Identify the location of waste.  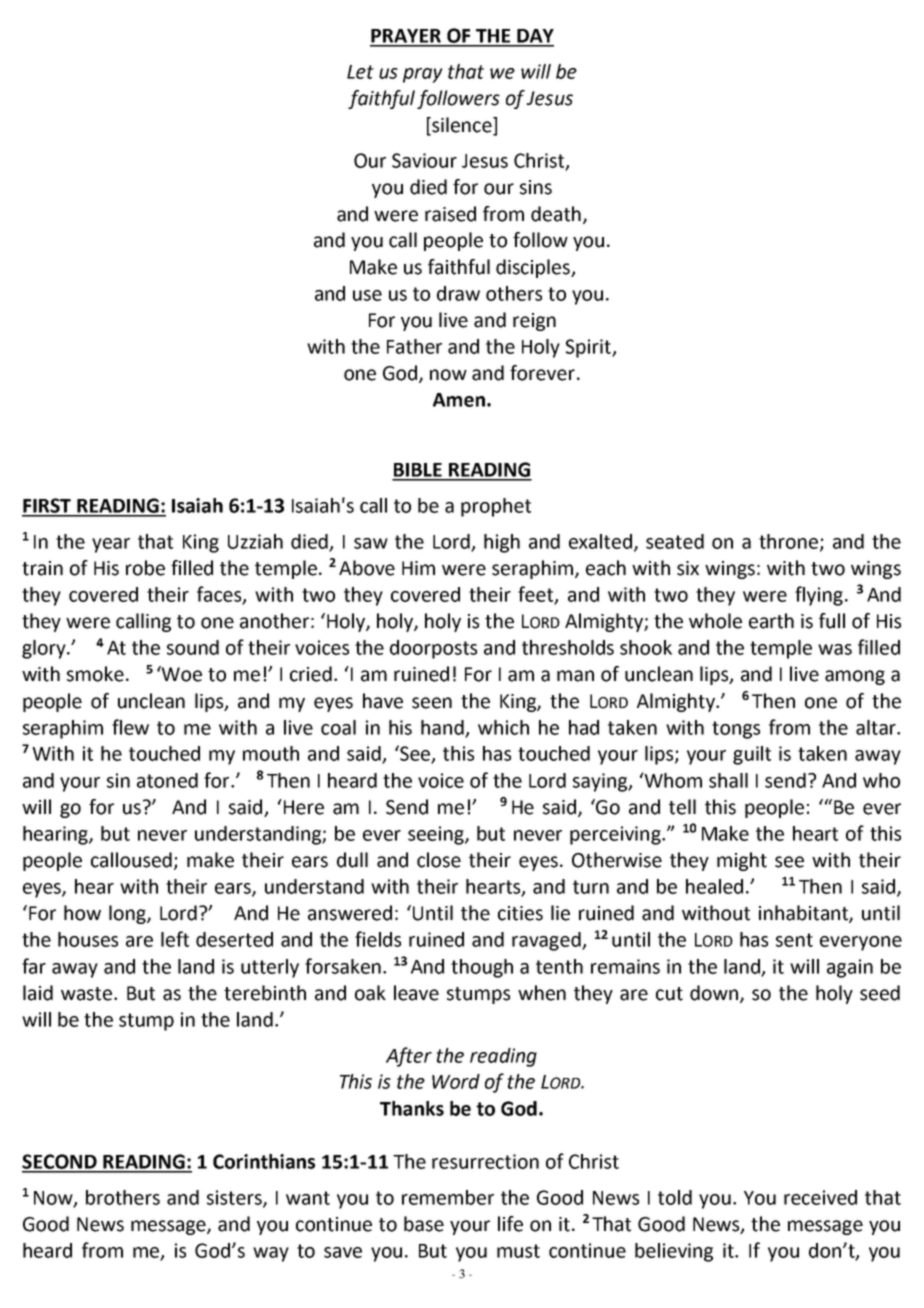
(88, 994).
